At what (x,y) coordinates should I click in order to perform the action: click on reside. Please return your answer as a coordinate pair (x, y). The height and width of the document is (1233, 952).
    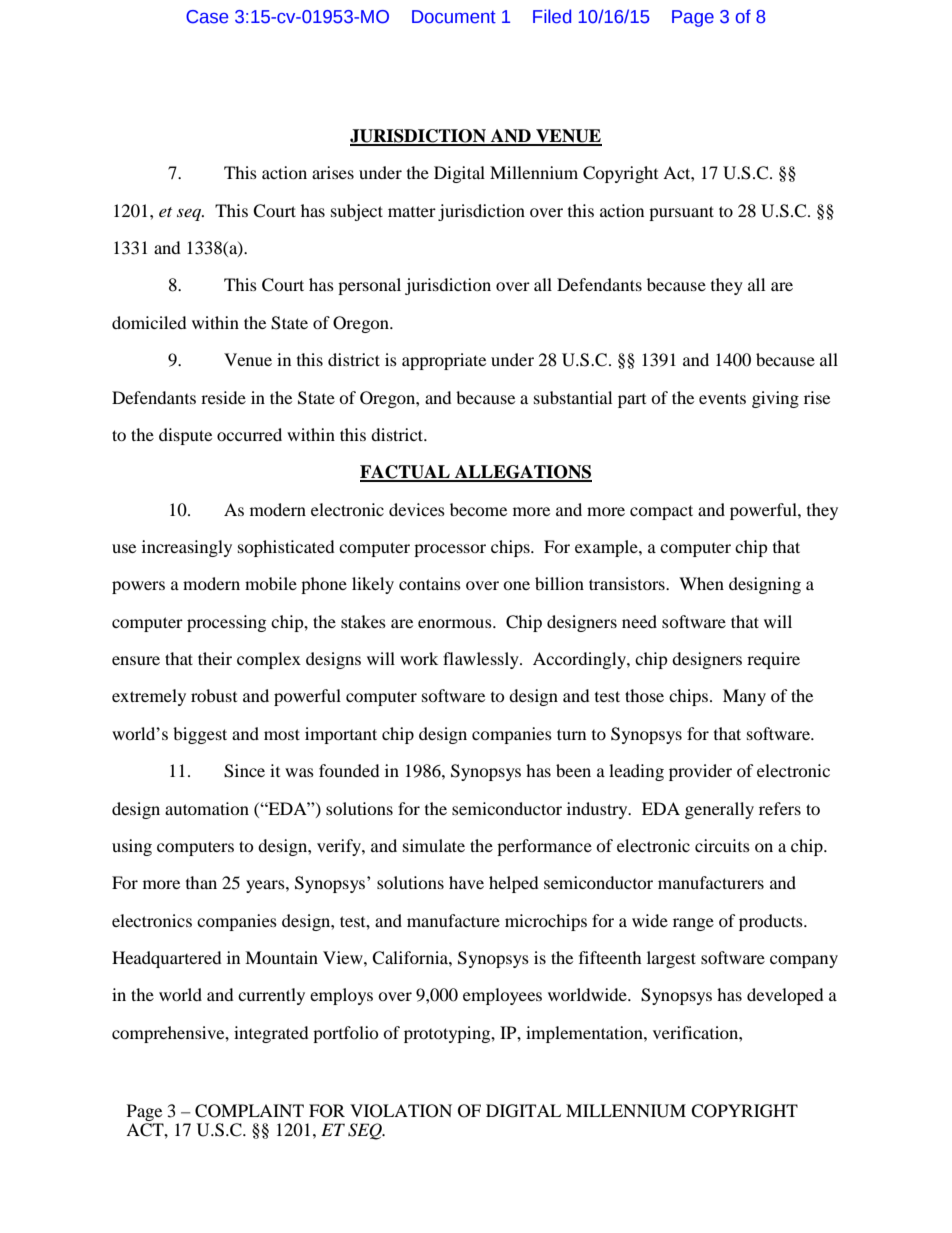
    Looking at the image, I should click on (223, 397).
